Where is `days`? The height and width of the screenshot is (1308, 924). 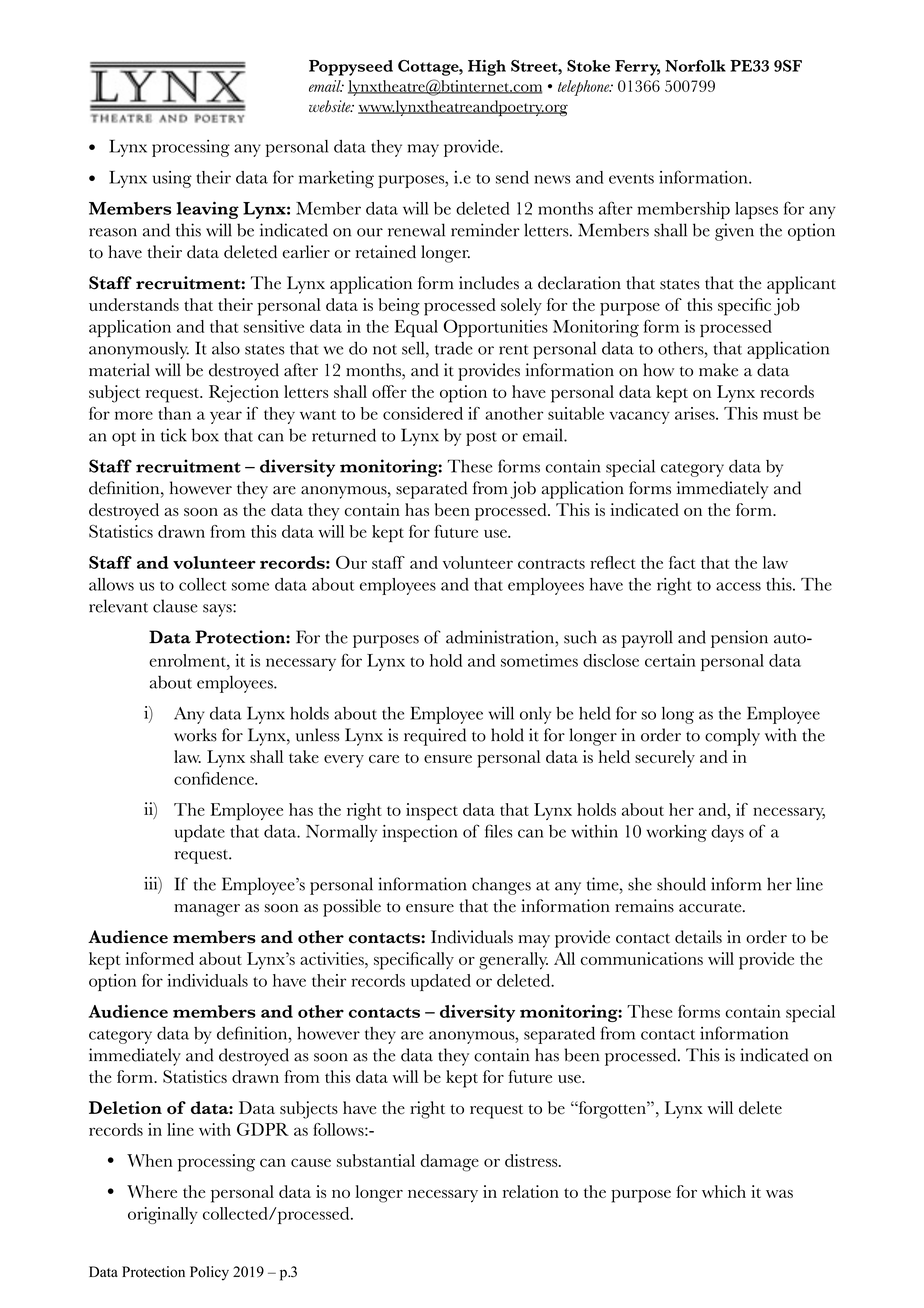 days is located at coordinates (727, 833).
